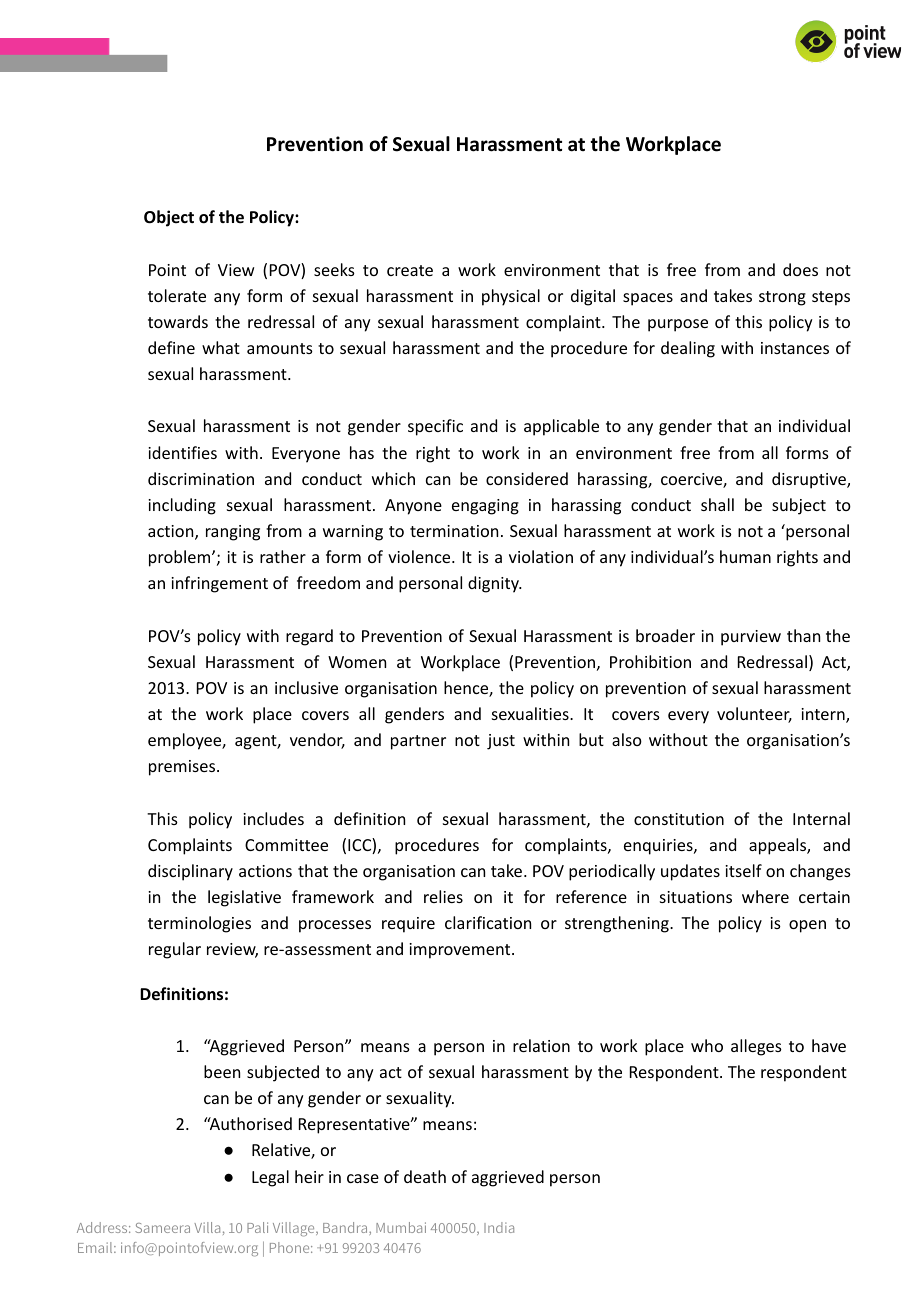 This page has height=1307, width=924. What do you see at coordinates (765, 896) in the page?
I see `where` at bounding box center [765, 896].
